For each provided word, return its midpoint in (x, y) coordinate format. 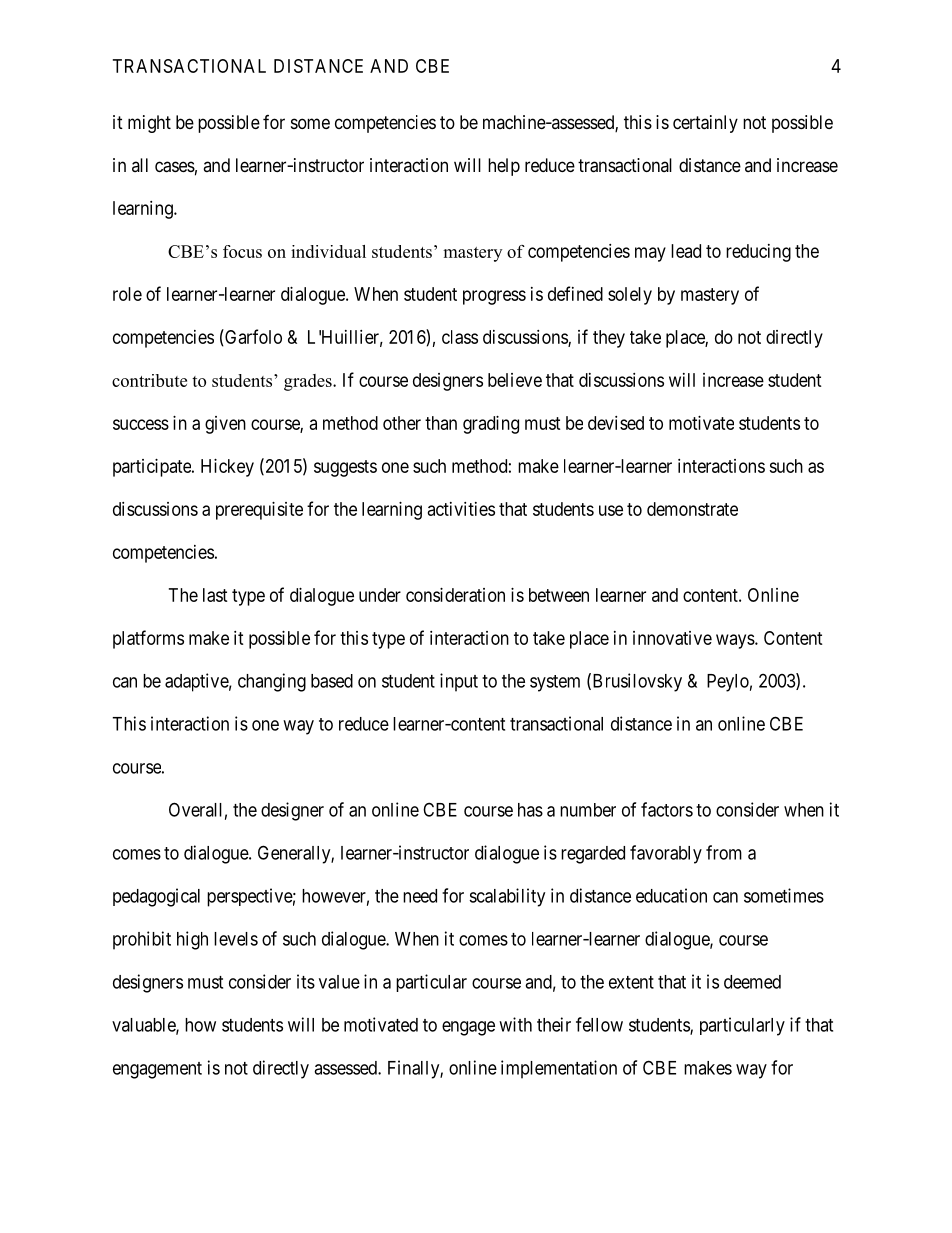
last (215, 595)
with (515, 1024)
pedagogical (156, 897)
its (306, 981)
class (460, 337)
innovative (672, 638)
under (380, 595)
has (530, 810)
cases (175, 167)
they (609, 339)
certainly (705, 124)
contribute (149, 380)
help (504, 167)
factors (667, 809)
